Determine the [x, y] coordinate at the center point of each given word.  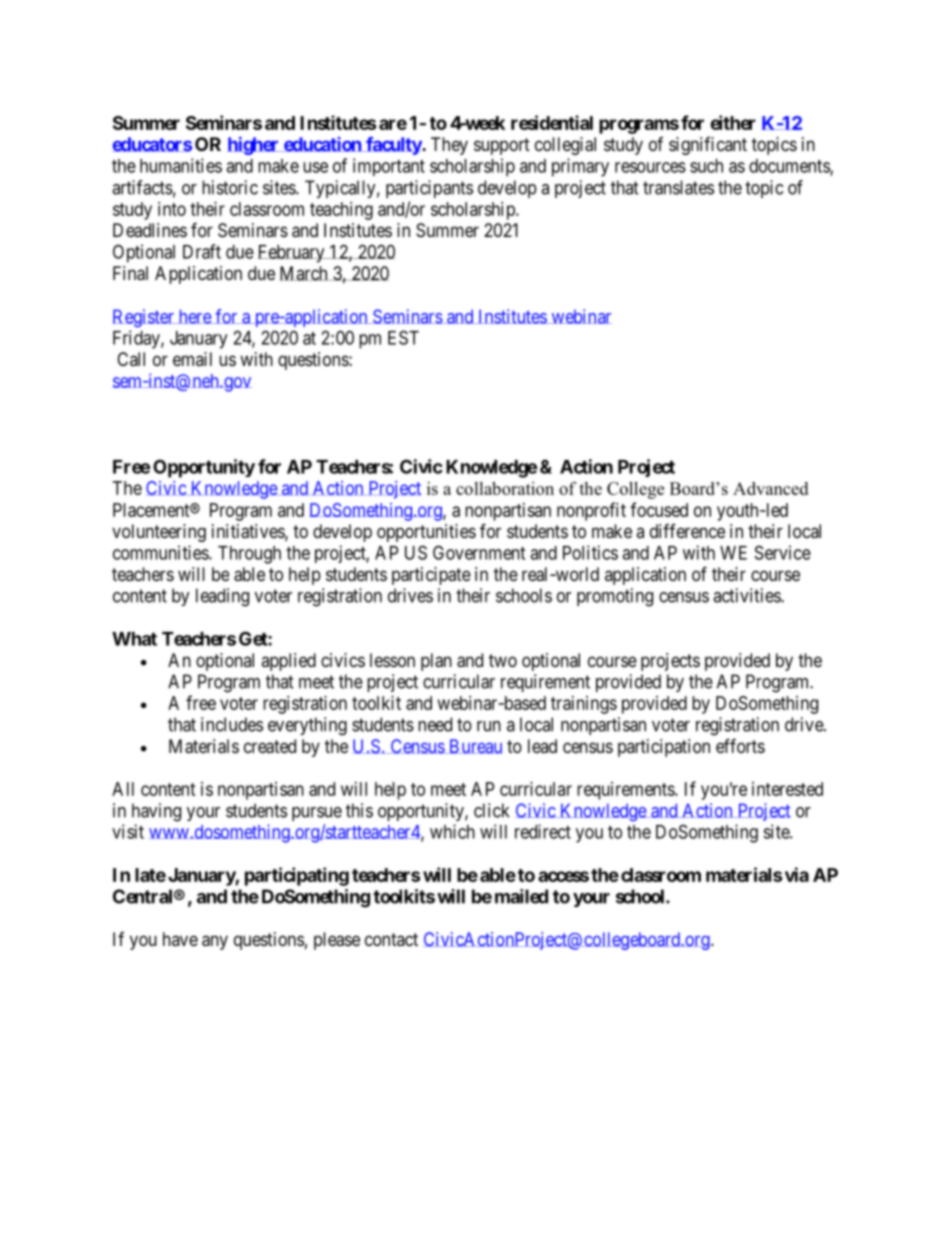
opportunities [426, 533]
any [215, 942]
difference [687, 531]
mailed [521, 896]
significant [708, 146]
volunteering [159, 533]
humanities [181, 165]
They [449, 146]
